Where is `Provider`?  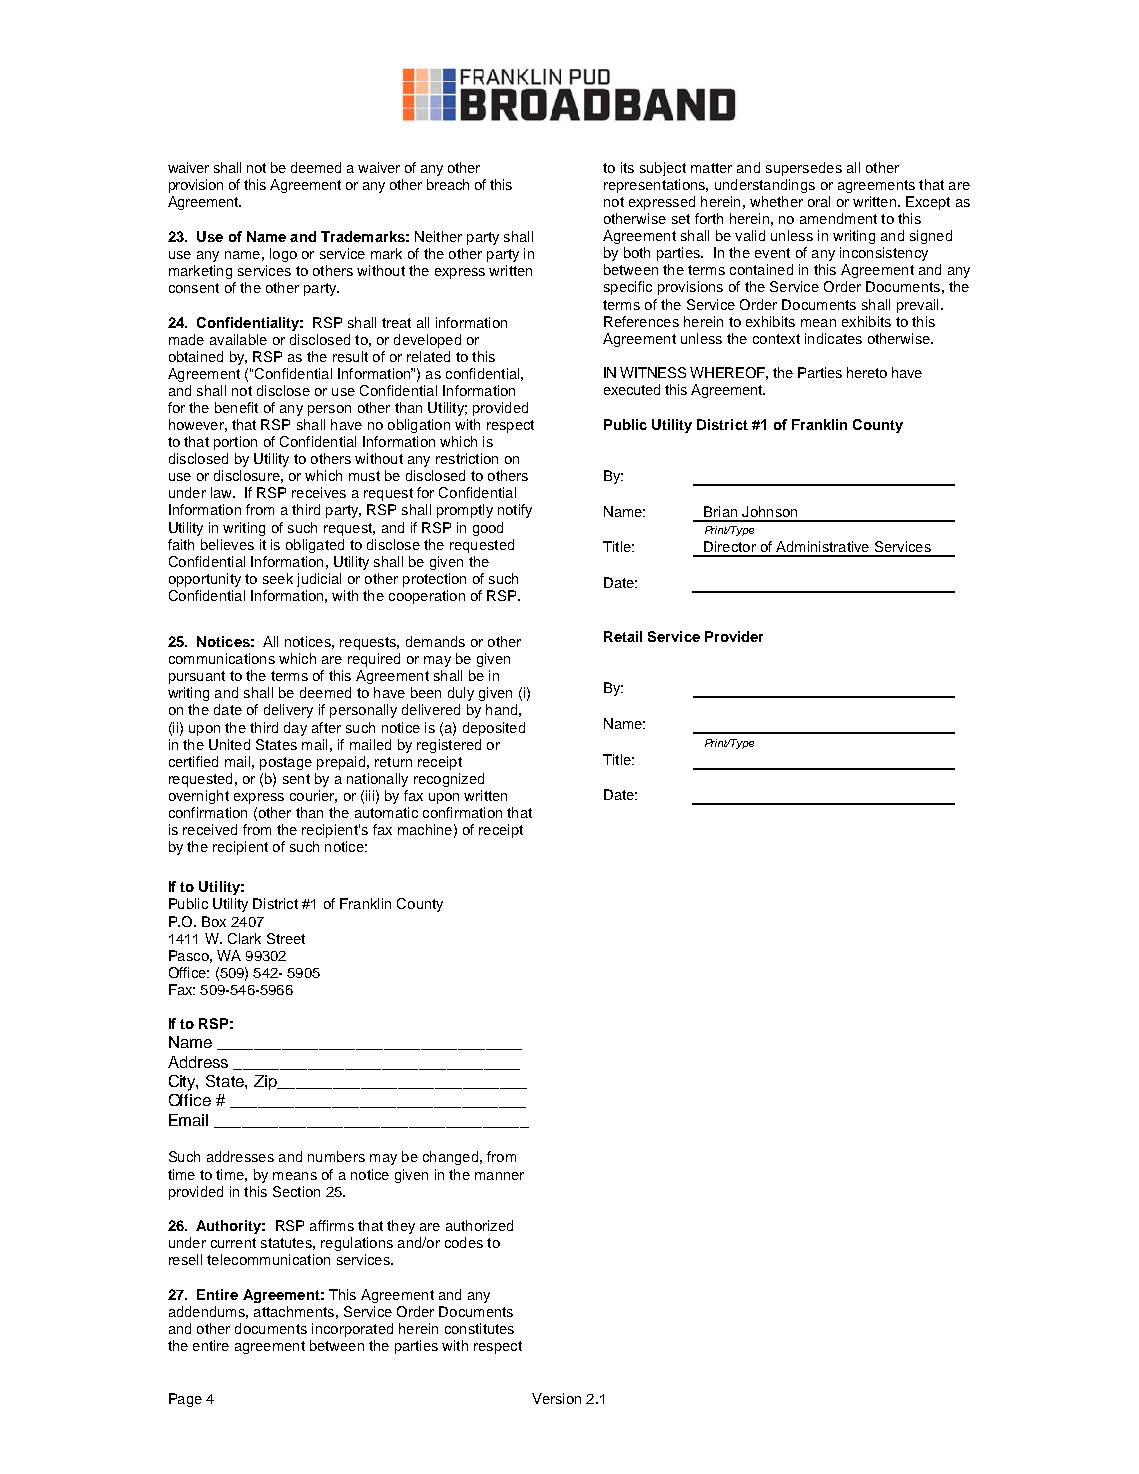
Provider is located at coordinates (734, 636).
